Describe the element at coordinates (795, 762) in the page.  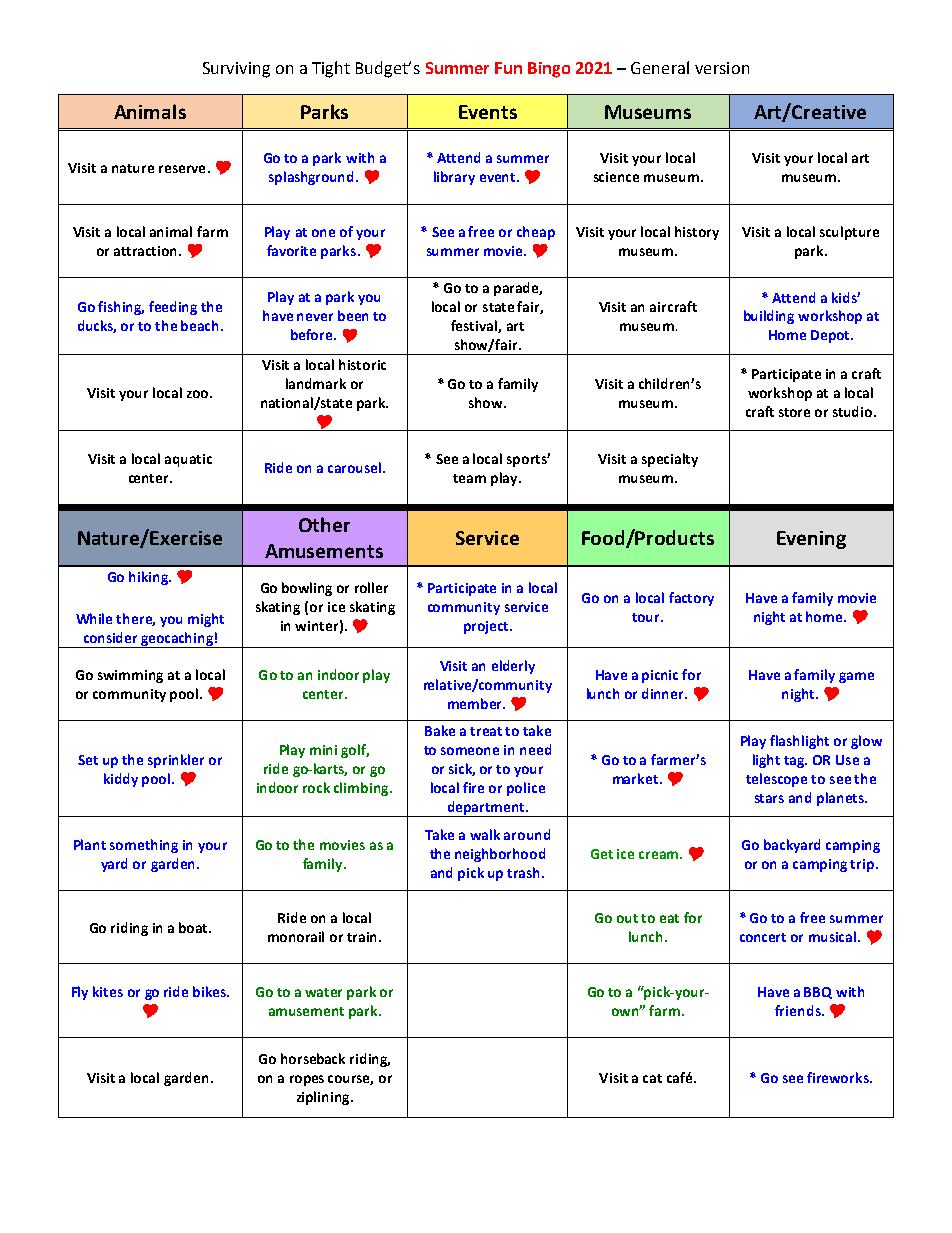
I see `tag` at that location.
